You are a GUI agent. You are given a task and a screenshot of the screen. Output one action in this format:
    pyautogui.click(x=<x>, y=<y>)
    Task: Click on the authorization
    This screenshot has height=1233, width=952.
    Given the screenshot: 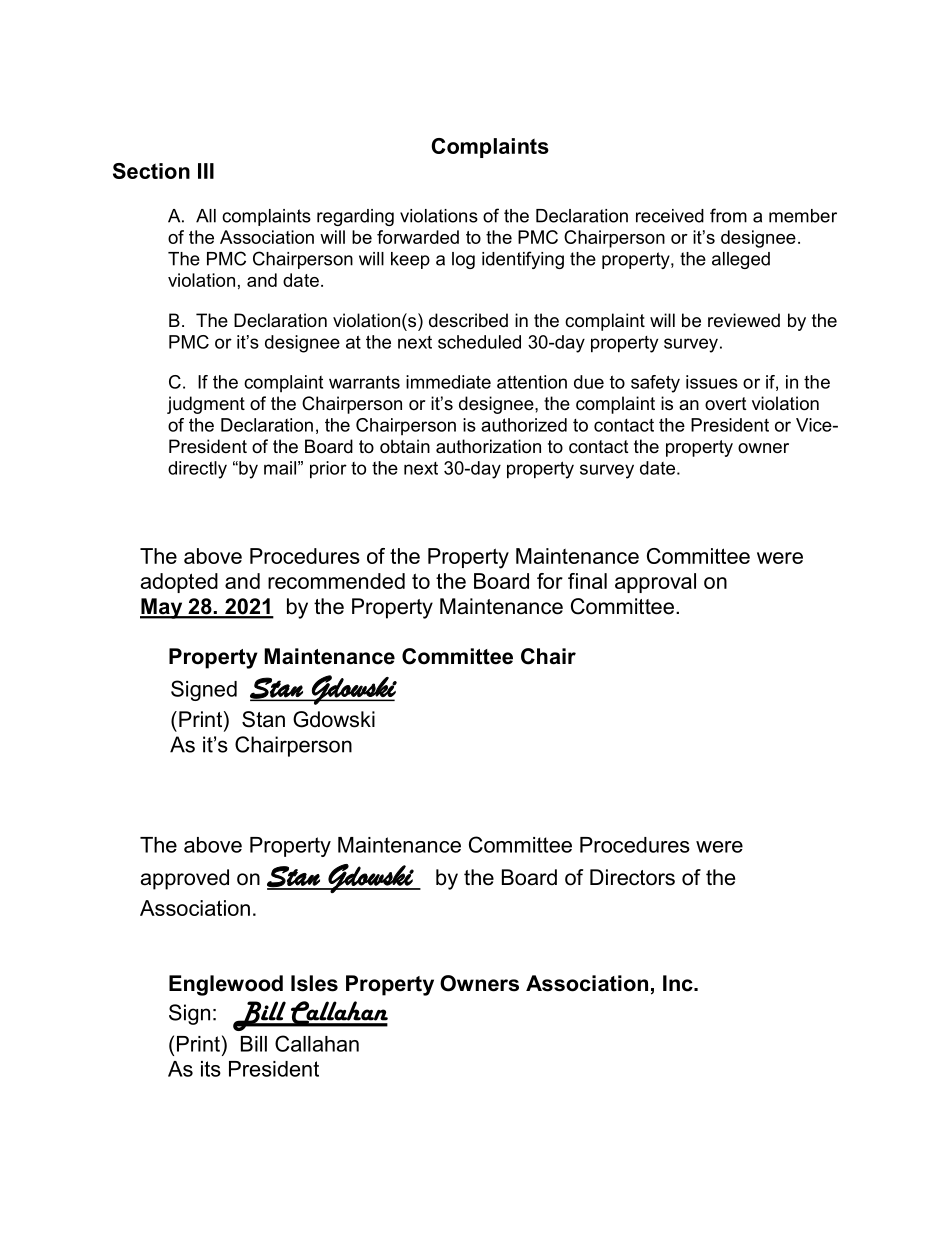 What is the action you would take?
    pyautogui.click(x=488, y=446)
